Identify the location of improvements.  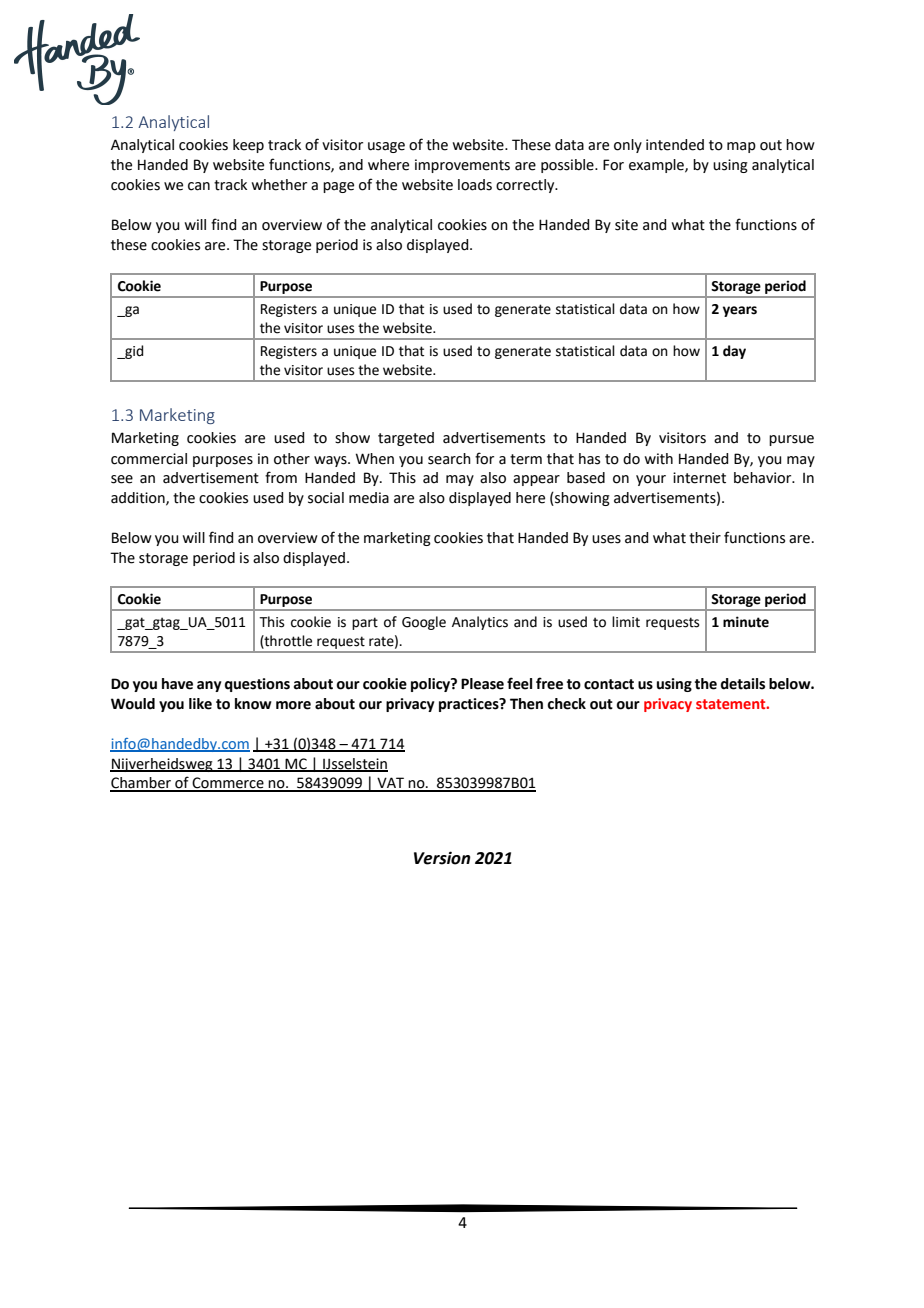
(462, 166).
